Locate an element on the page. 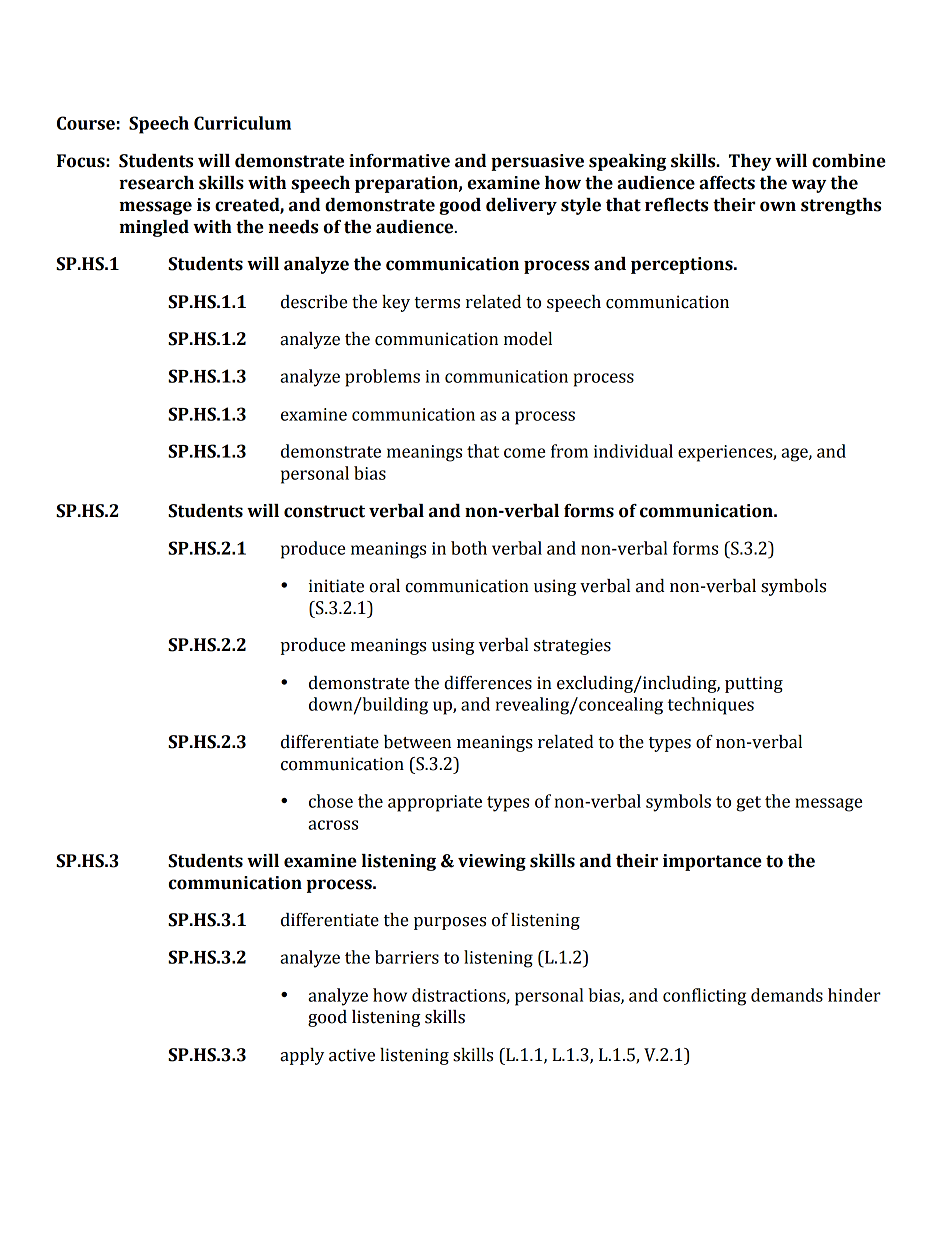 This document has height=1233, width=952. techniques is located at coordinates (711, 706).
